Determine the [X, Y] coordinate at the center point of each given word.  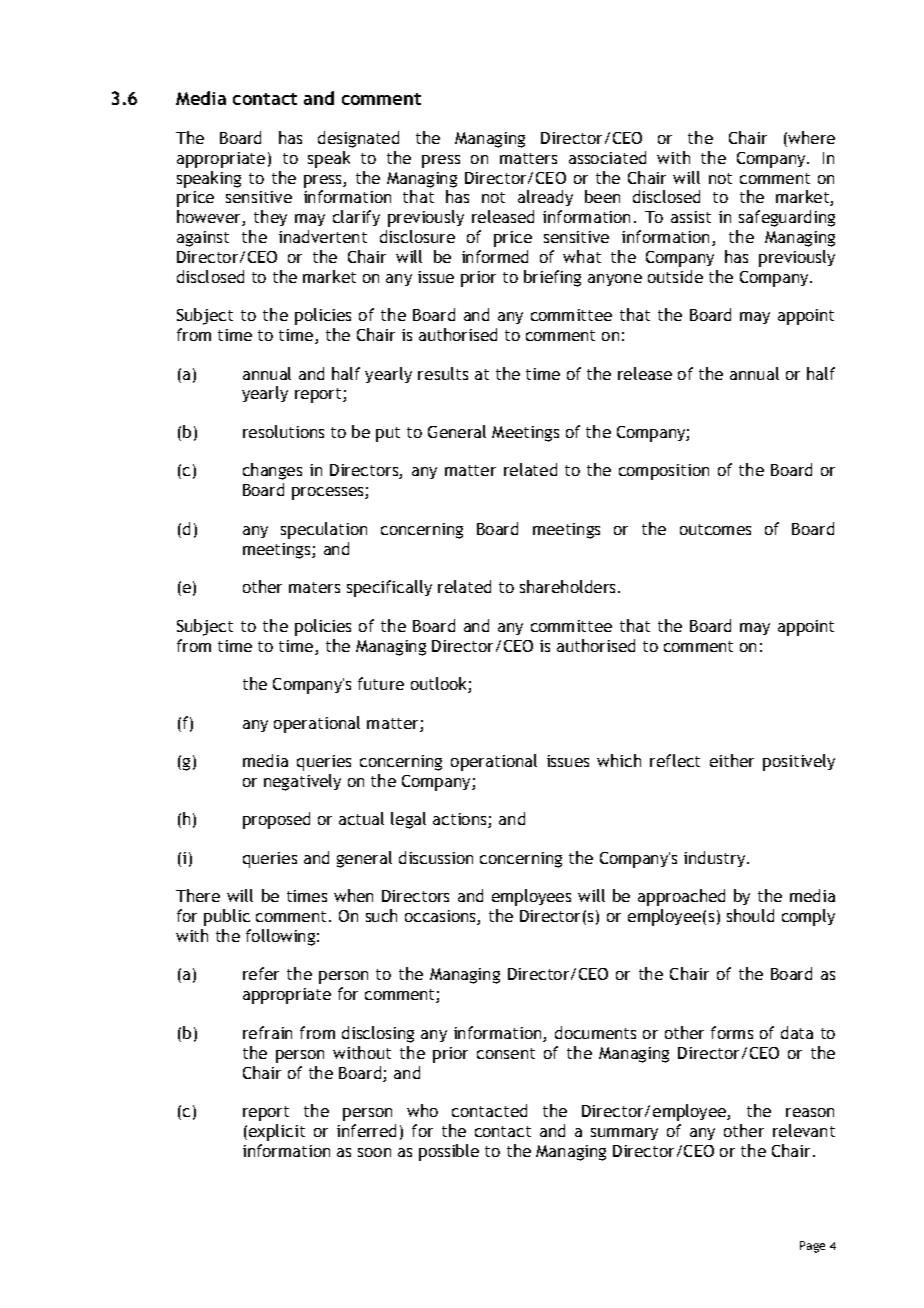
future [381, 683]
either [732, 760]
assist [691, 217]
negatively [302, 782]
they [270, 218]
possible [449, 1152]
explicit [277, 1132]
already [545, 198]
